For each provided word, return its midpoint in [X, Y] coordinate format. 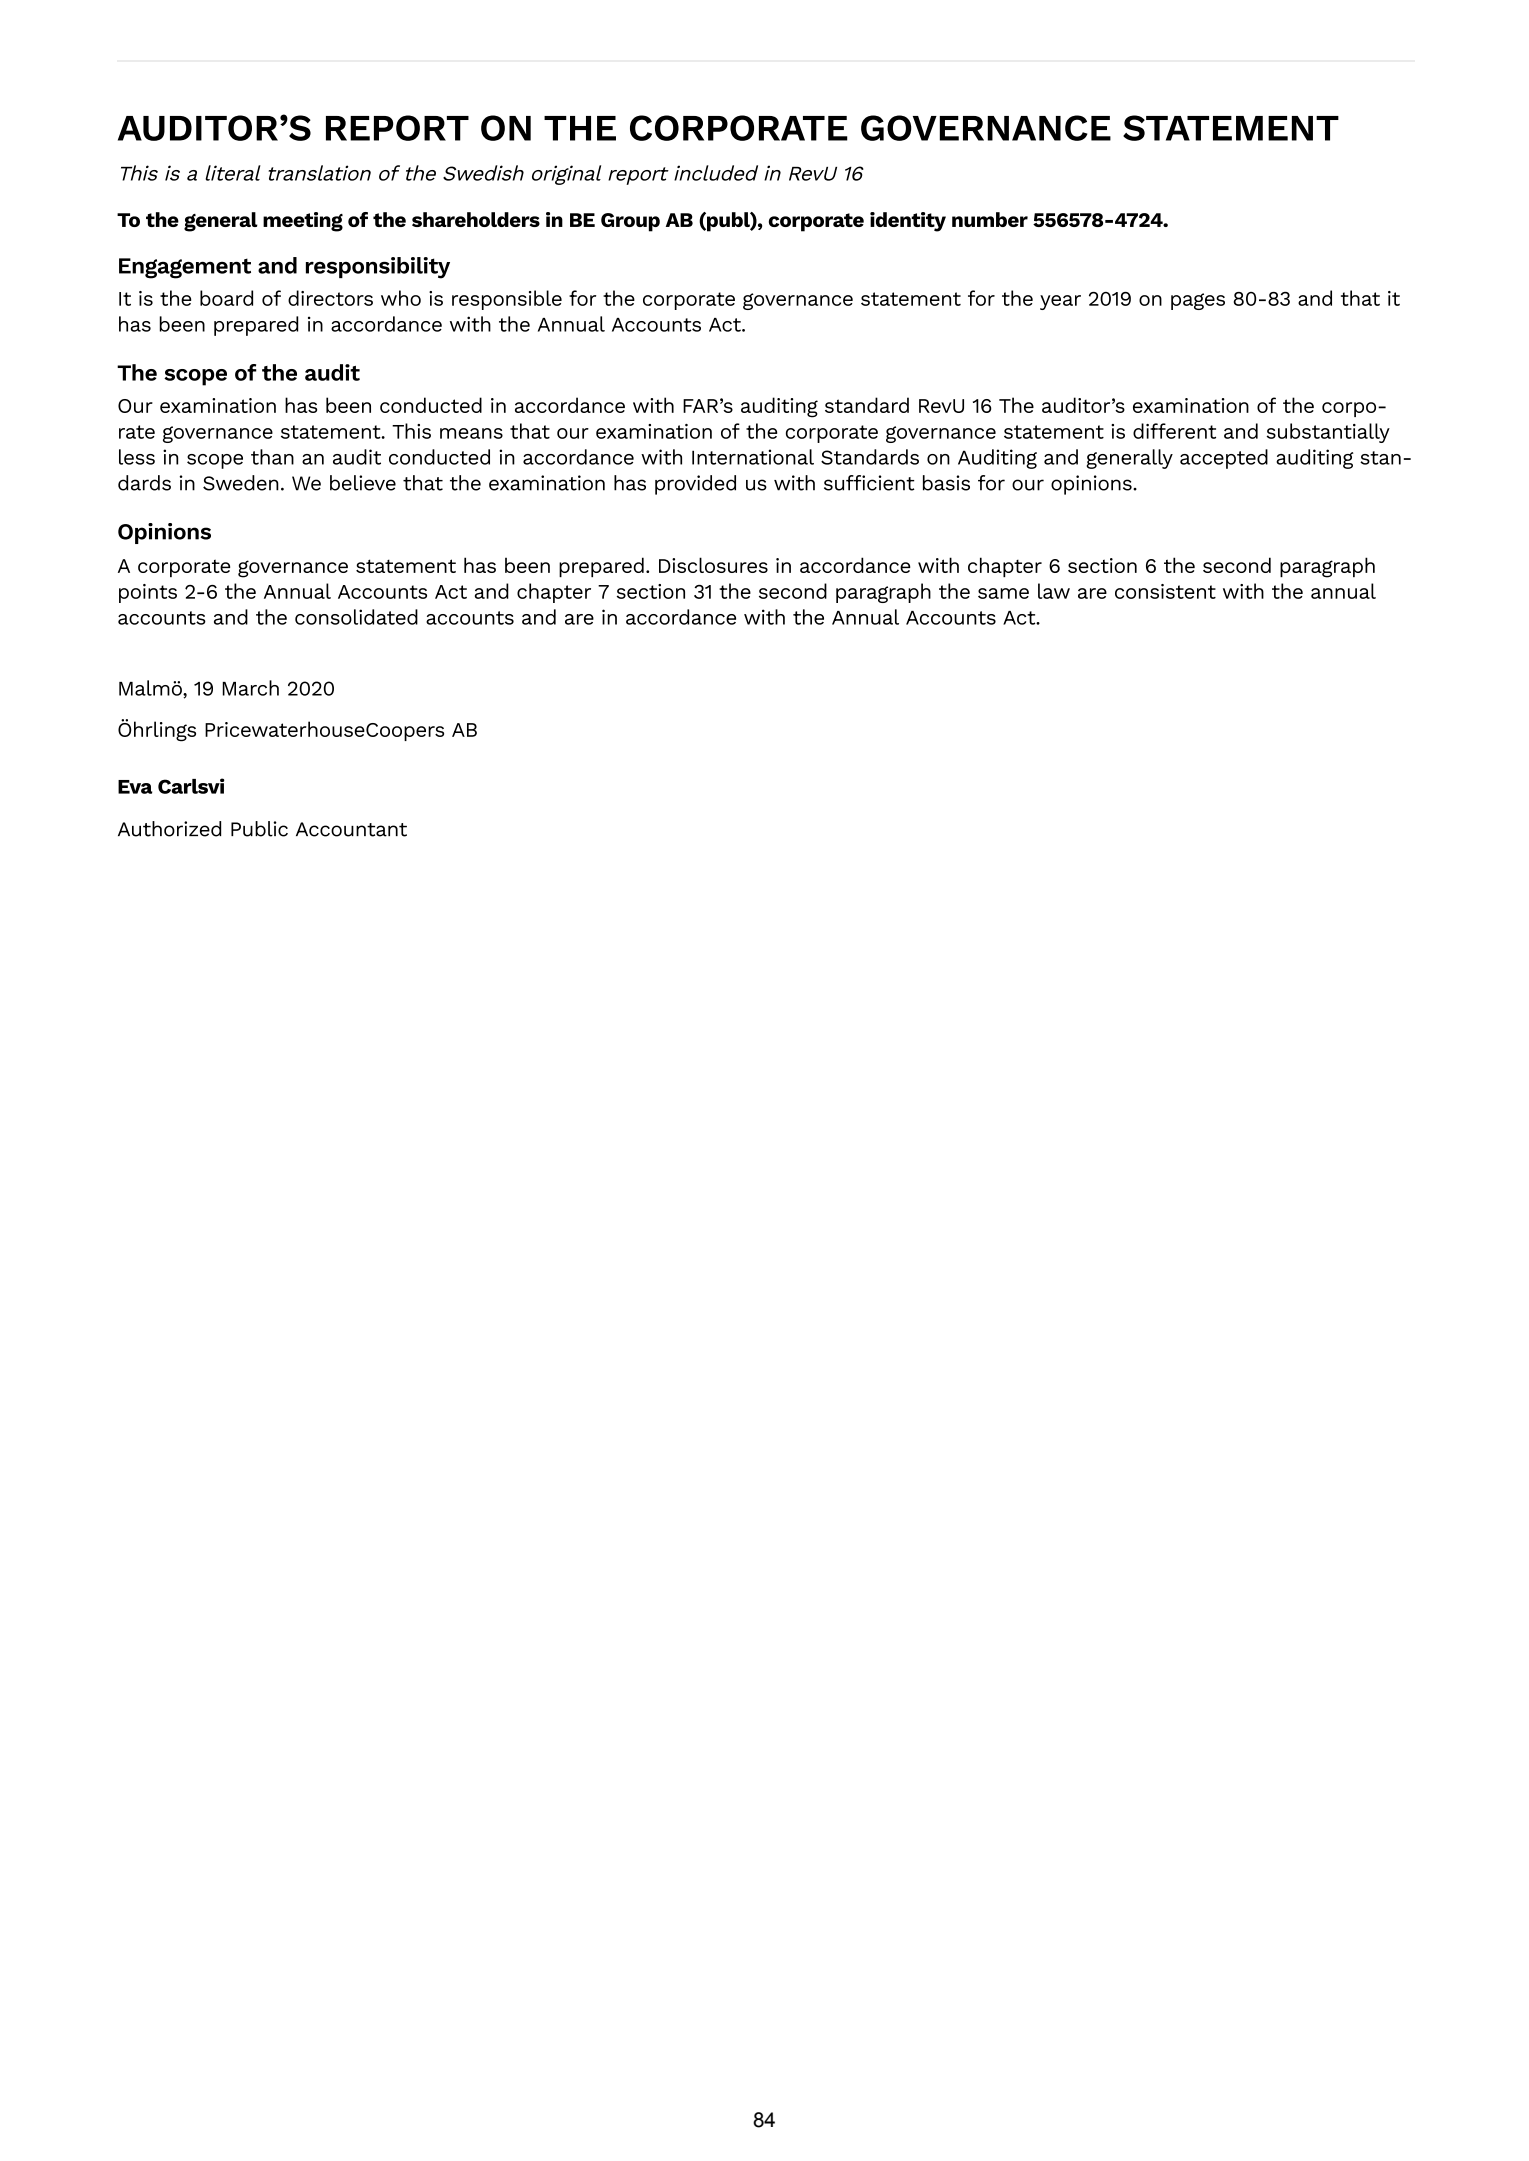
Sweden [241, 483]
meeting [303, 222]
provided [695, 485]
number [990, 219]
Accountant [351, 829]
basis [946, 483]
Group [630, 222]
